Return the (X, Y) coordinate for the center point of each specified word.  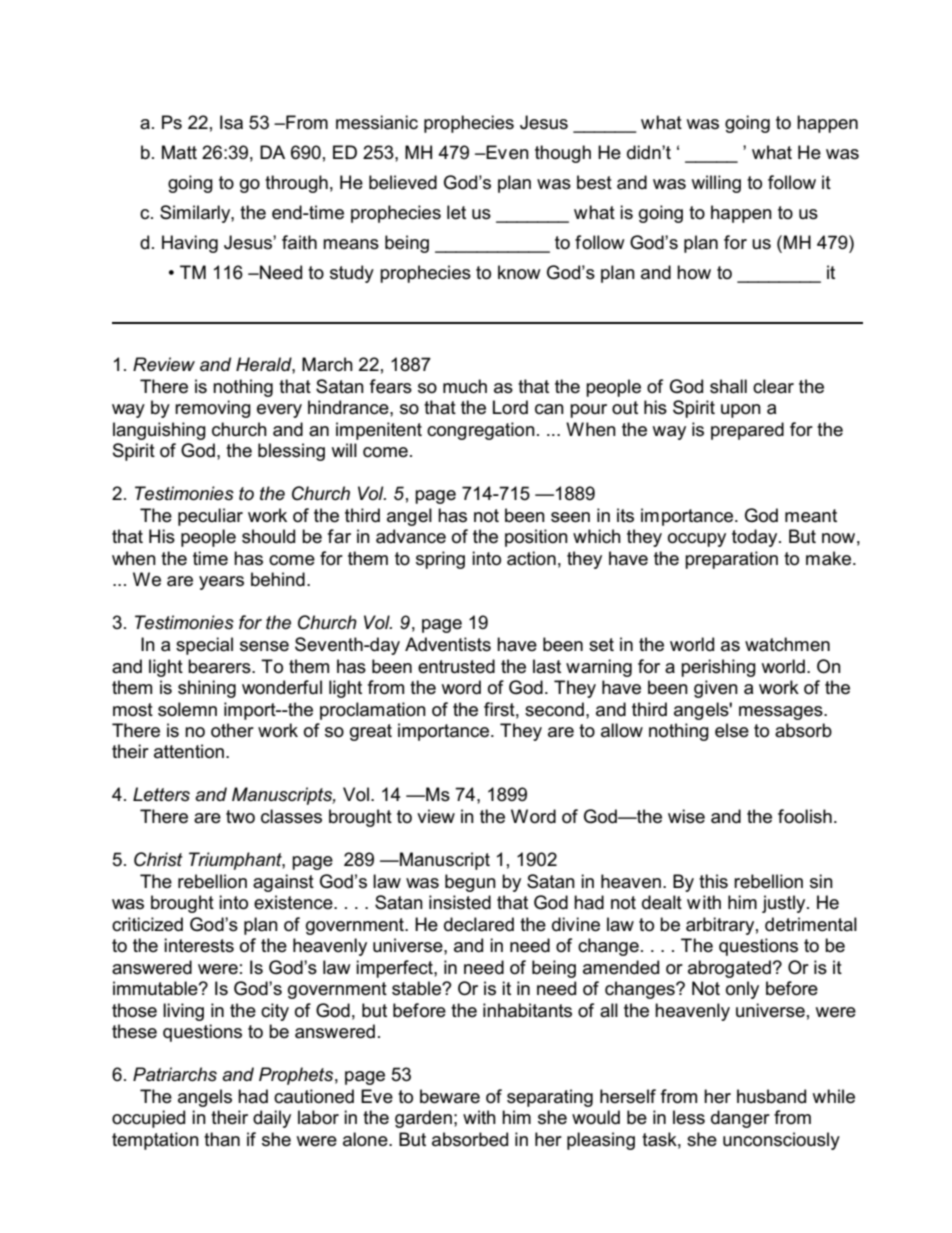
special (204, 646)
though (563, 154)
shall (728, 386)
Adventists (448, 644)
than (222, 1139)
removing (213, 409)
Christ (158, 859)
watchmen (787, 644)
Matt (179, 152)
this (713, 881)
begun (470, 883)
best (594, 182)
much (465, 386)
